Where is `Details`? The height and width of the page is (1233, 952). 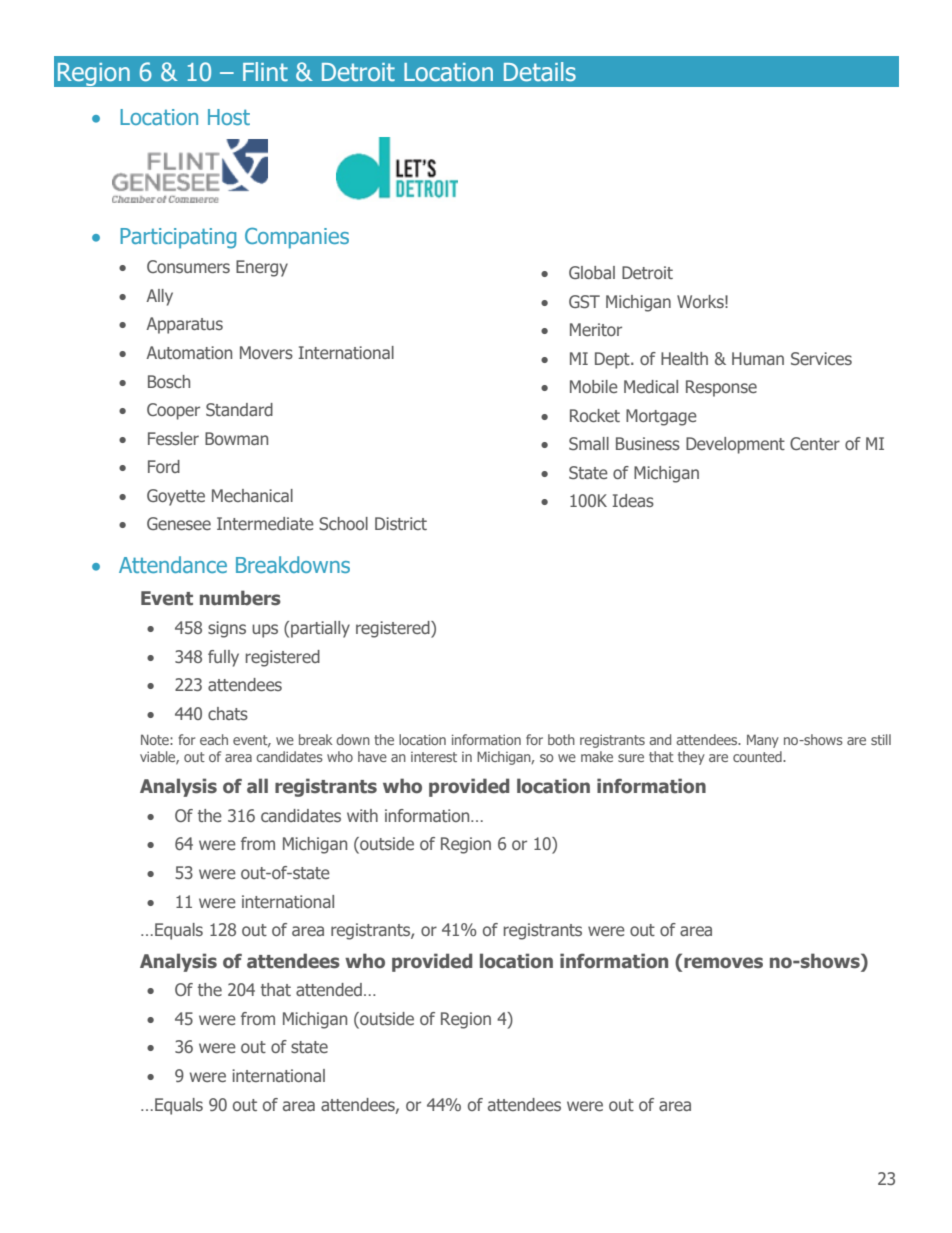
Details is located at coordinates (540, 72).
